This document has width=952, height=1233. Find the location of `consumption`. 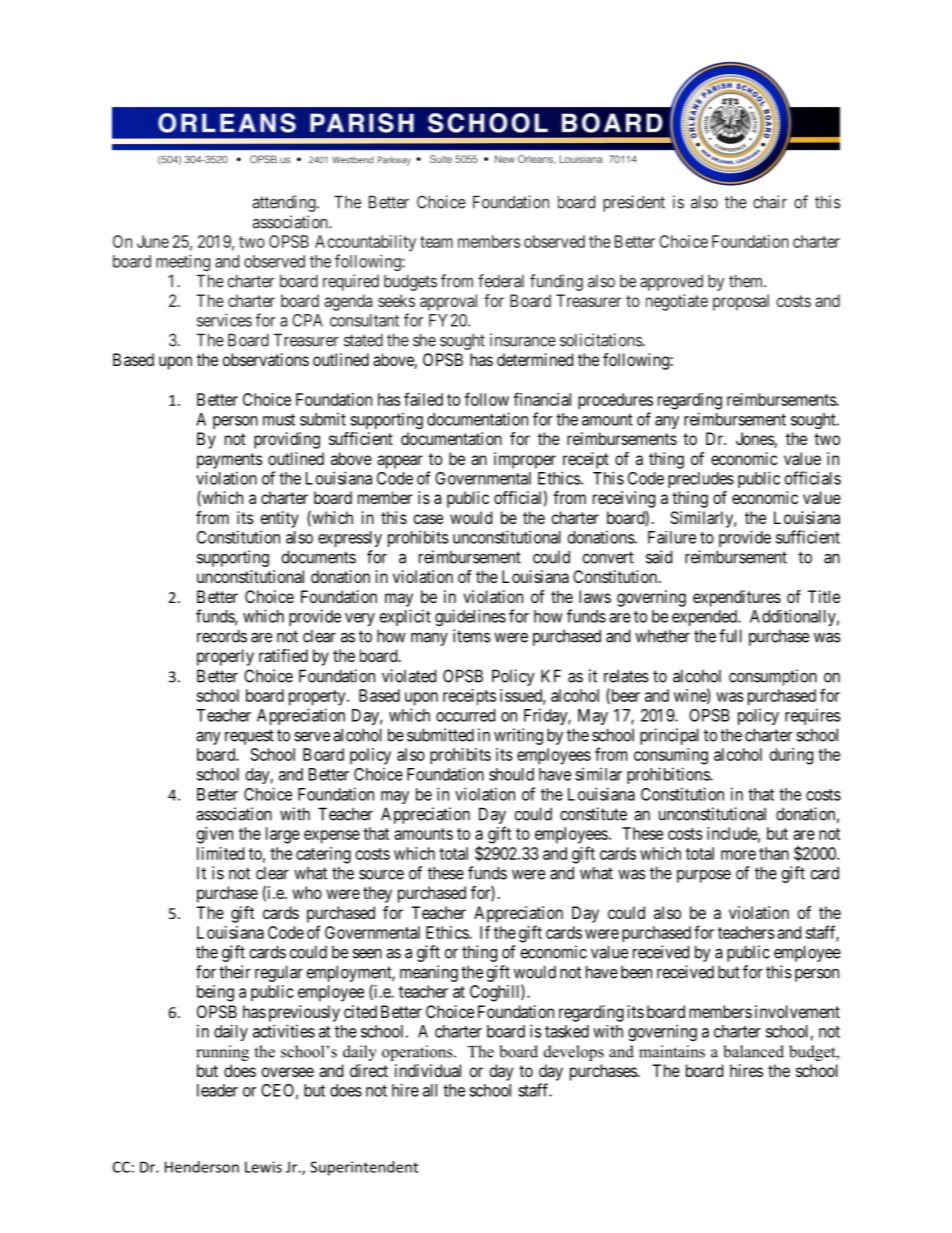

consumption is located at coordinates (773, 677).
